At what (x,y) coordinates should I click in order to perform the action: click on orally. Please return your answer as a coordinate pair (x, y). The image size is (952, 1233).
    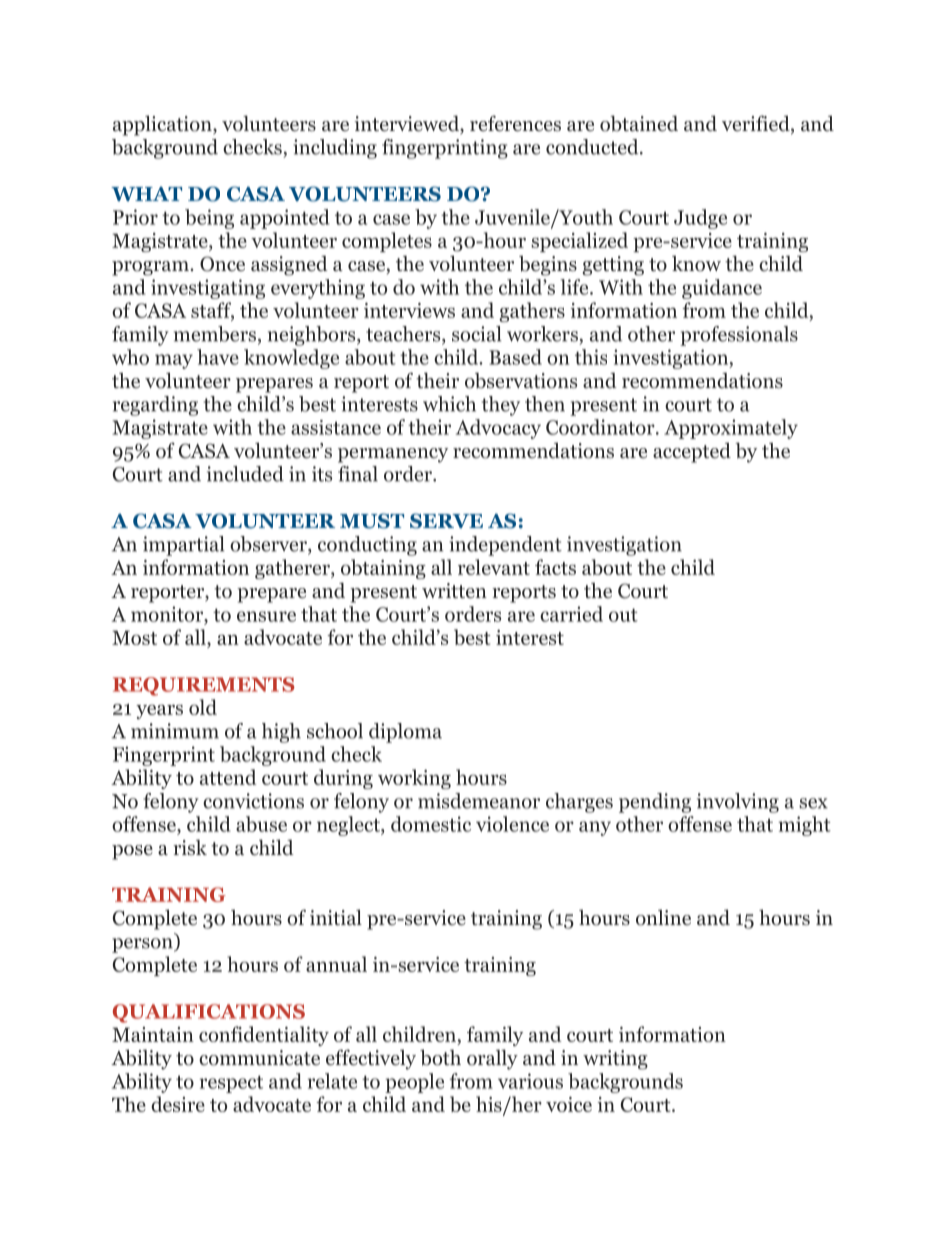
    Looking at the image, I should click on (492, 1059).
